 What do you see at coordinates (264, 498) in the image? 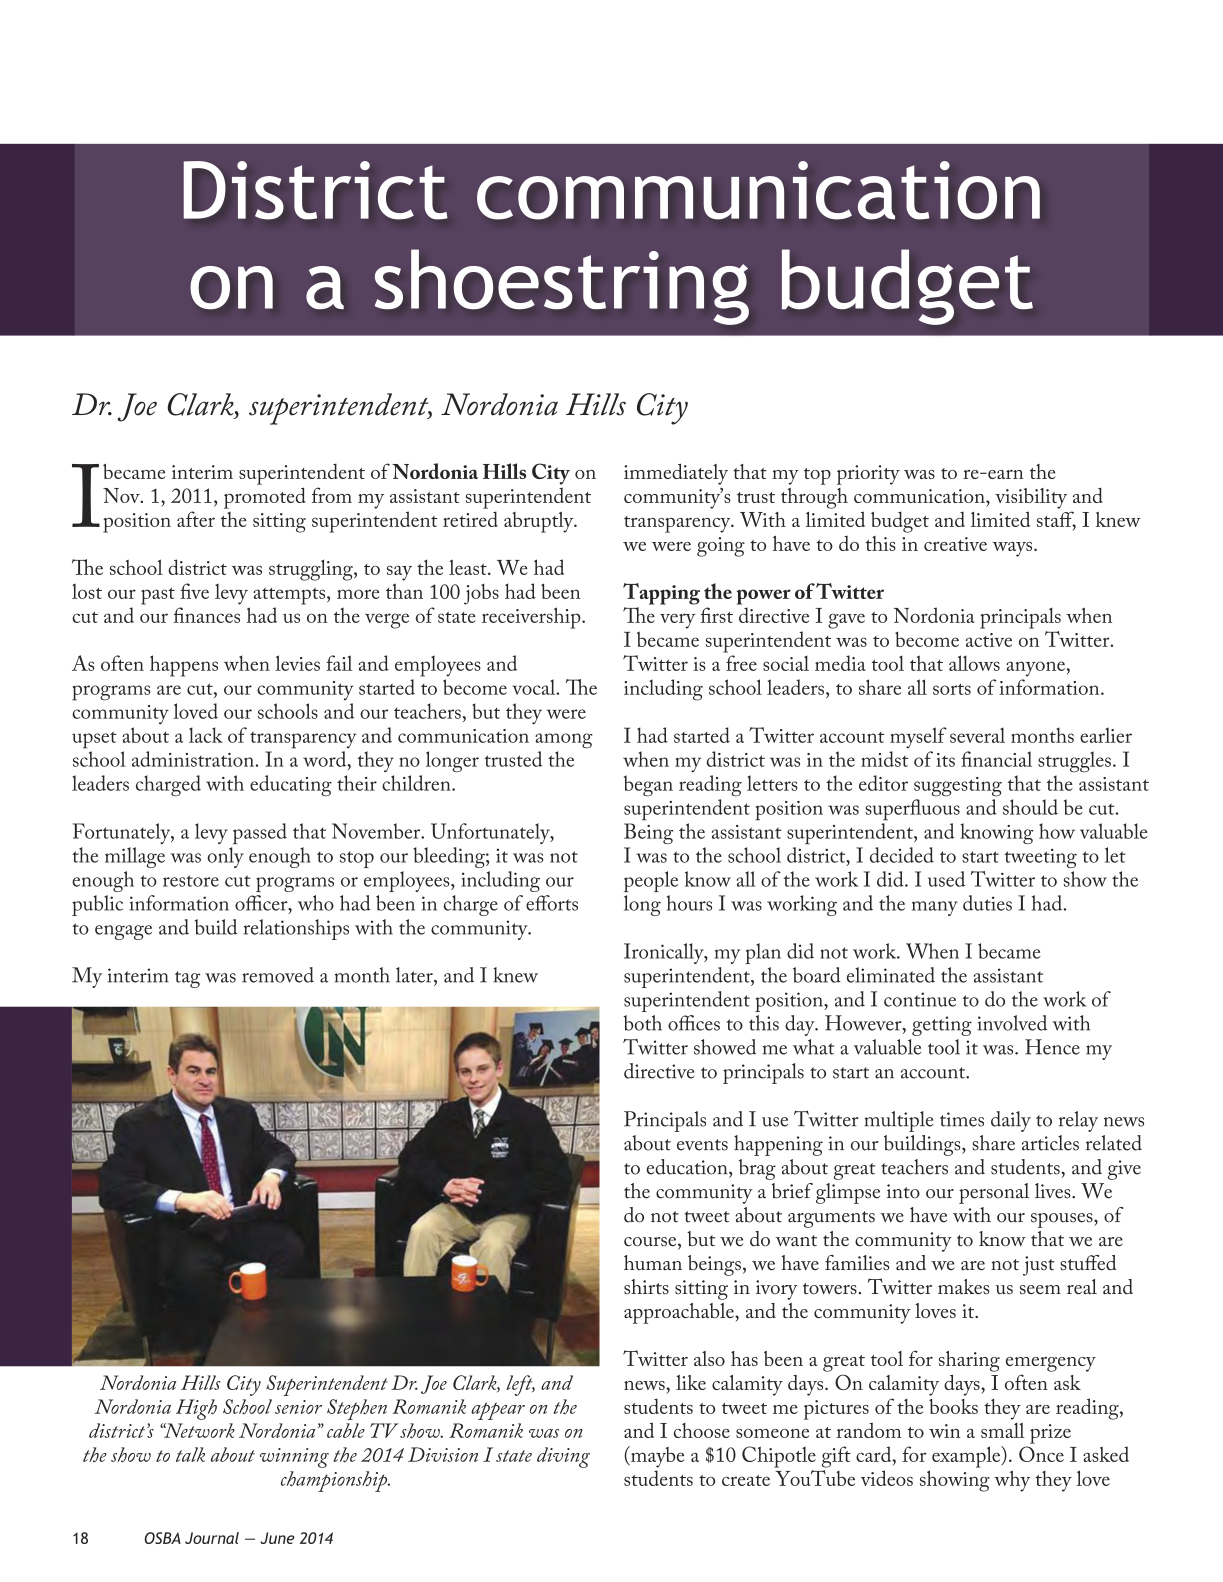
I see `promoted` at bounding box center [264, 498].
